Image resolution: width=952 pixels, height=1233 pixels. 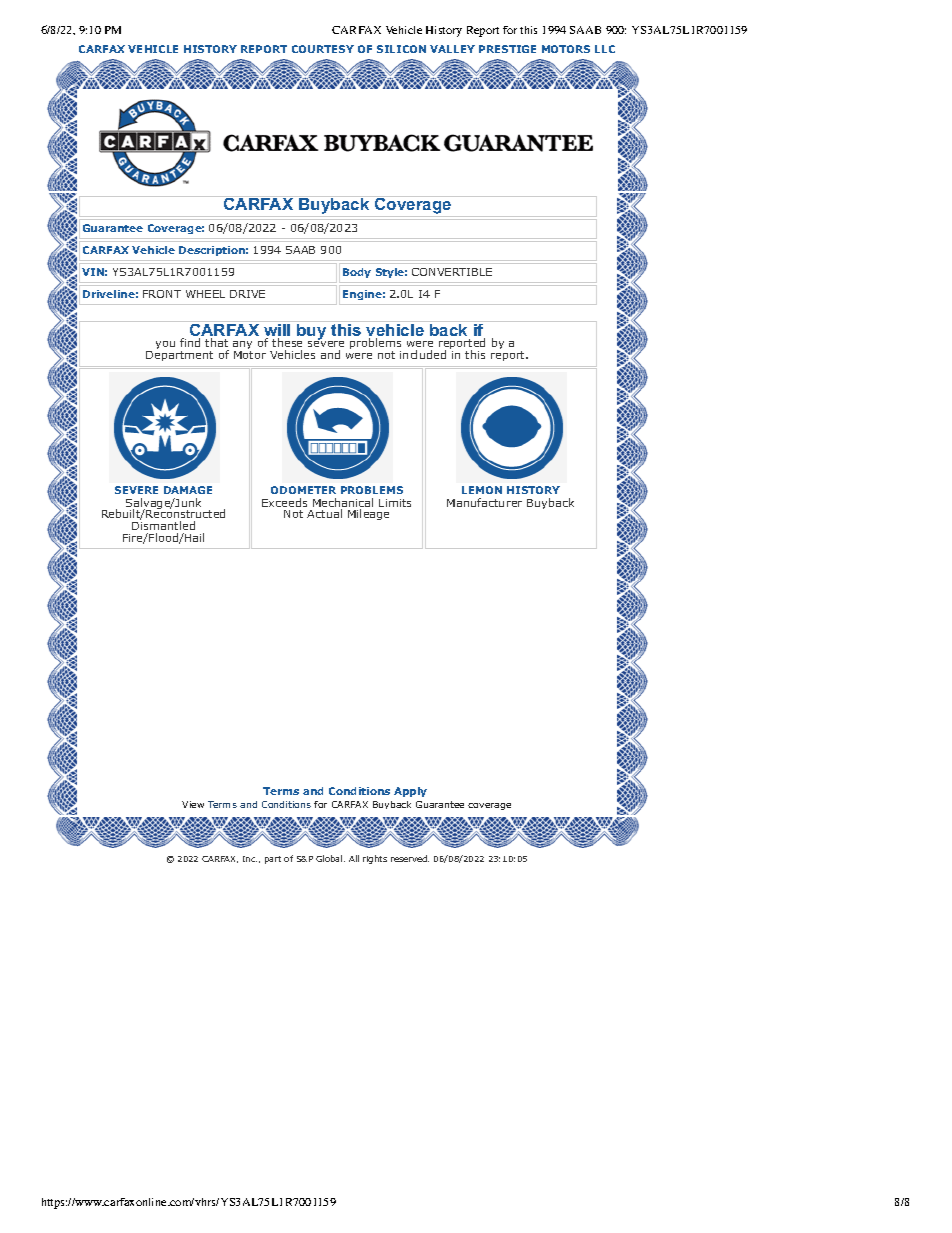 What do you see at coordinates (205, 294) in the screenshot?
I see `WHEEL` at bounding box center [205, 294].
